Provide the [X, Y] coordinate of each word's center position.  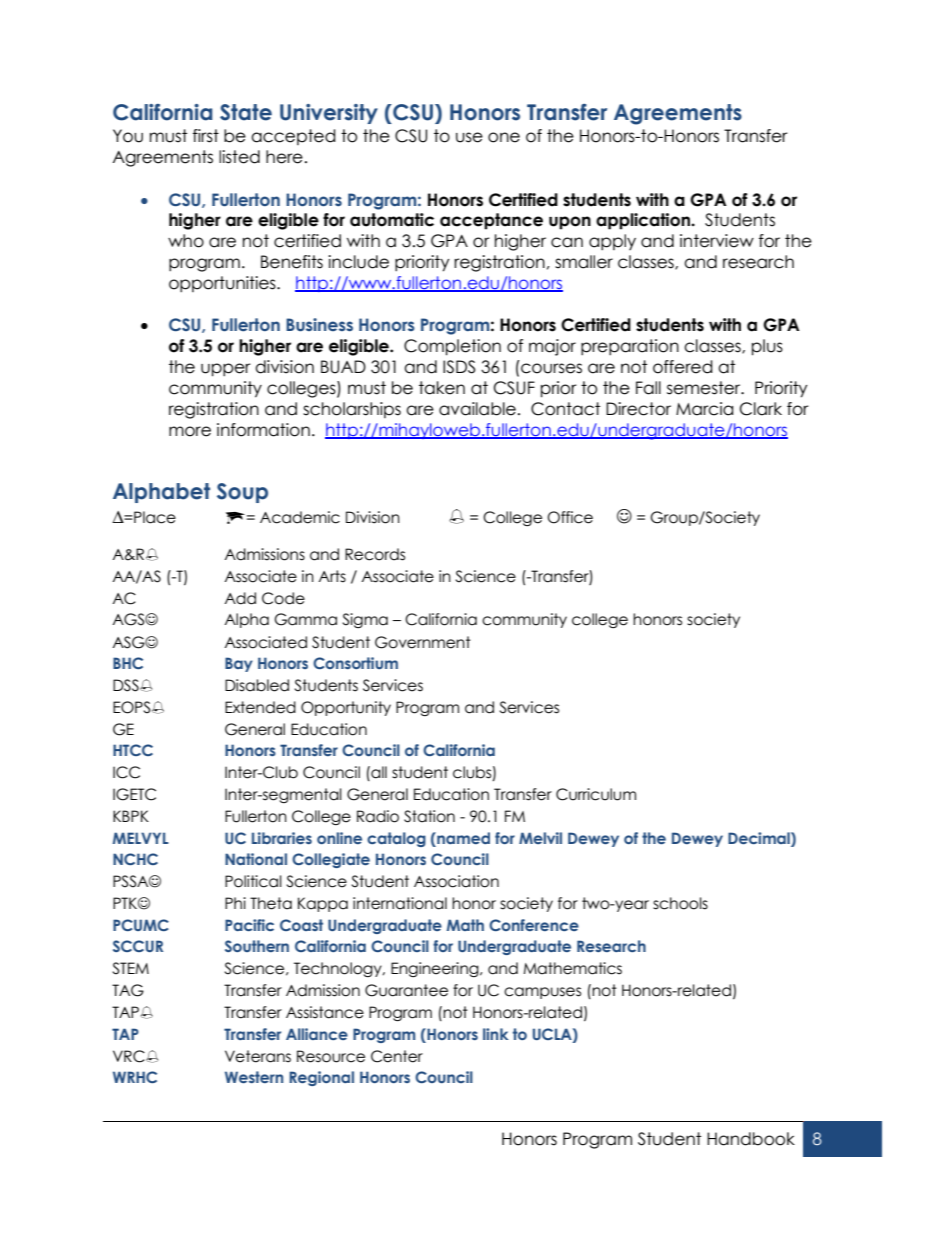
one [504, 137]
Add [240, 598]
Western [254, 1077]
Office [570, 517]
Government [423, 642]
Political [253, 881]
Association [456, 881]
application [644, 221]
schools [680, 903]
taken [442, 388]
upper [226, 370]
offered [683, 367]
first [206, 136]
